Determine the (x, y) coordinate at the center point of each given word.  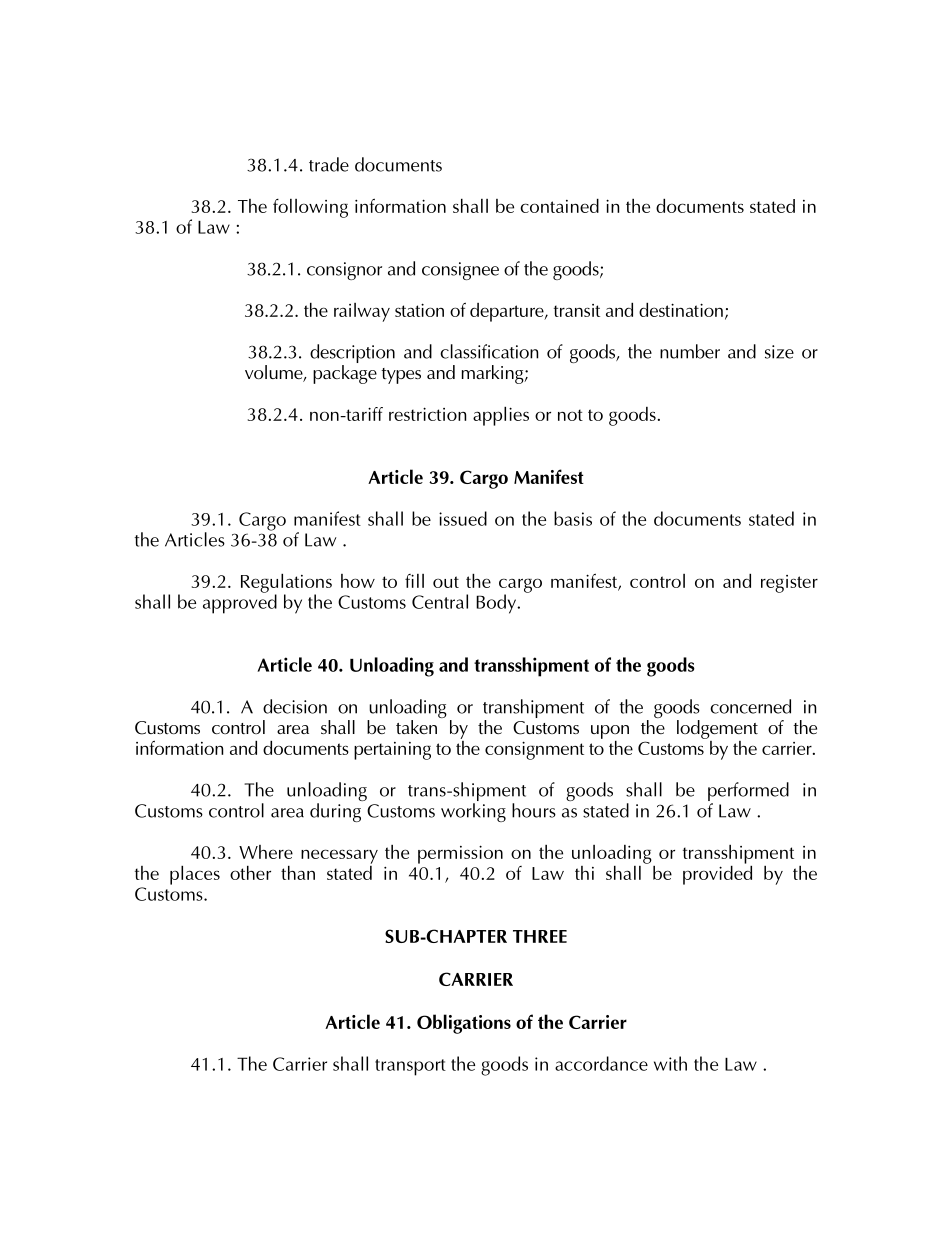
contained (559, 205)
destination (681, 309)
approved (240, 603)
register (789, 584)
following (310, 208)
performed (748, 793)
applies (501, 416)
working (473, 812)
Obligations (464, 1024)
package (345, 374)
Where (266, 852)
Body (497, 604)
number (690, 351)
